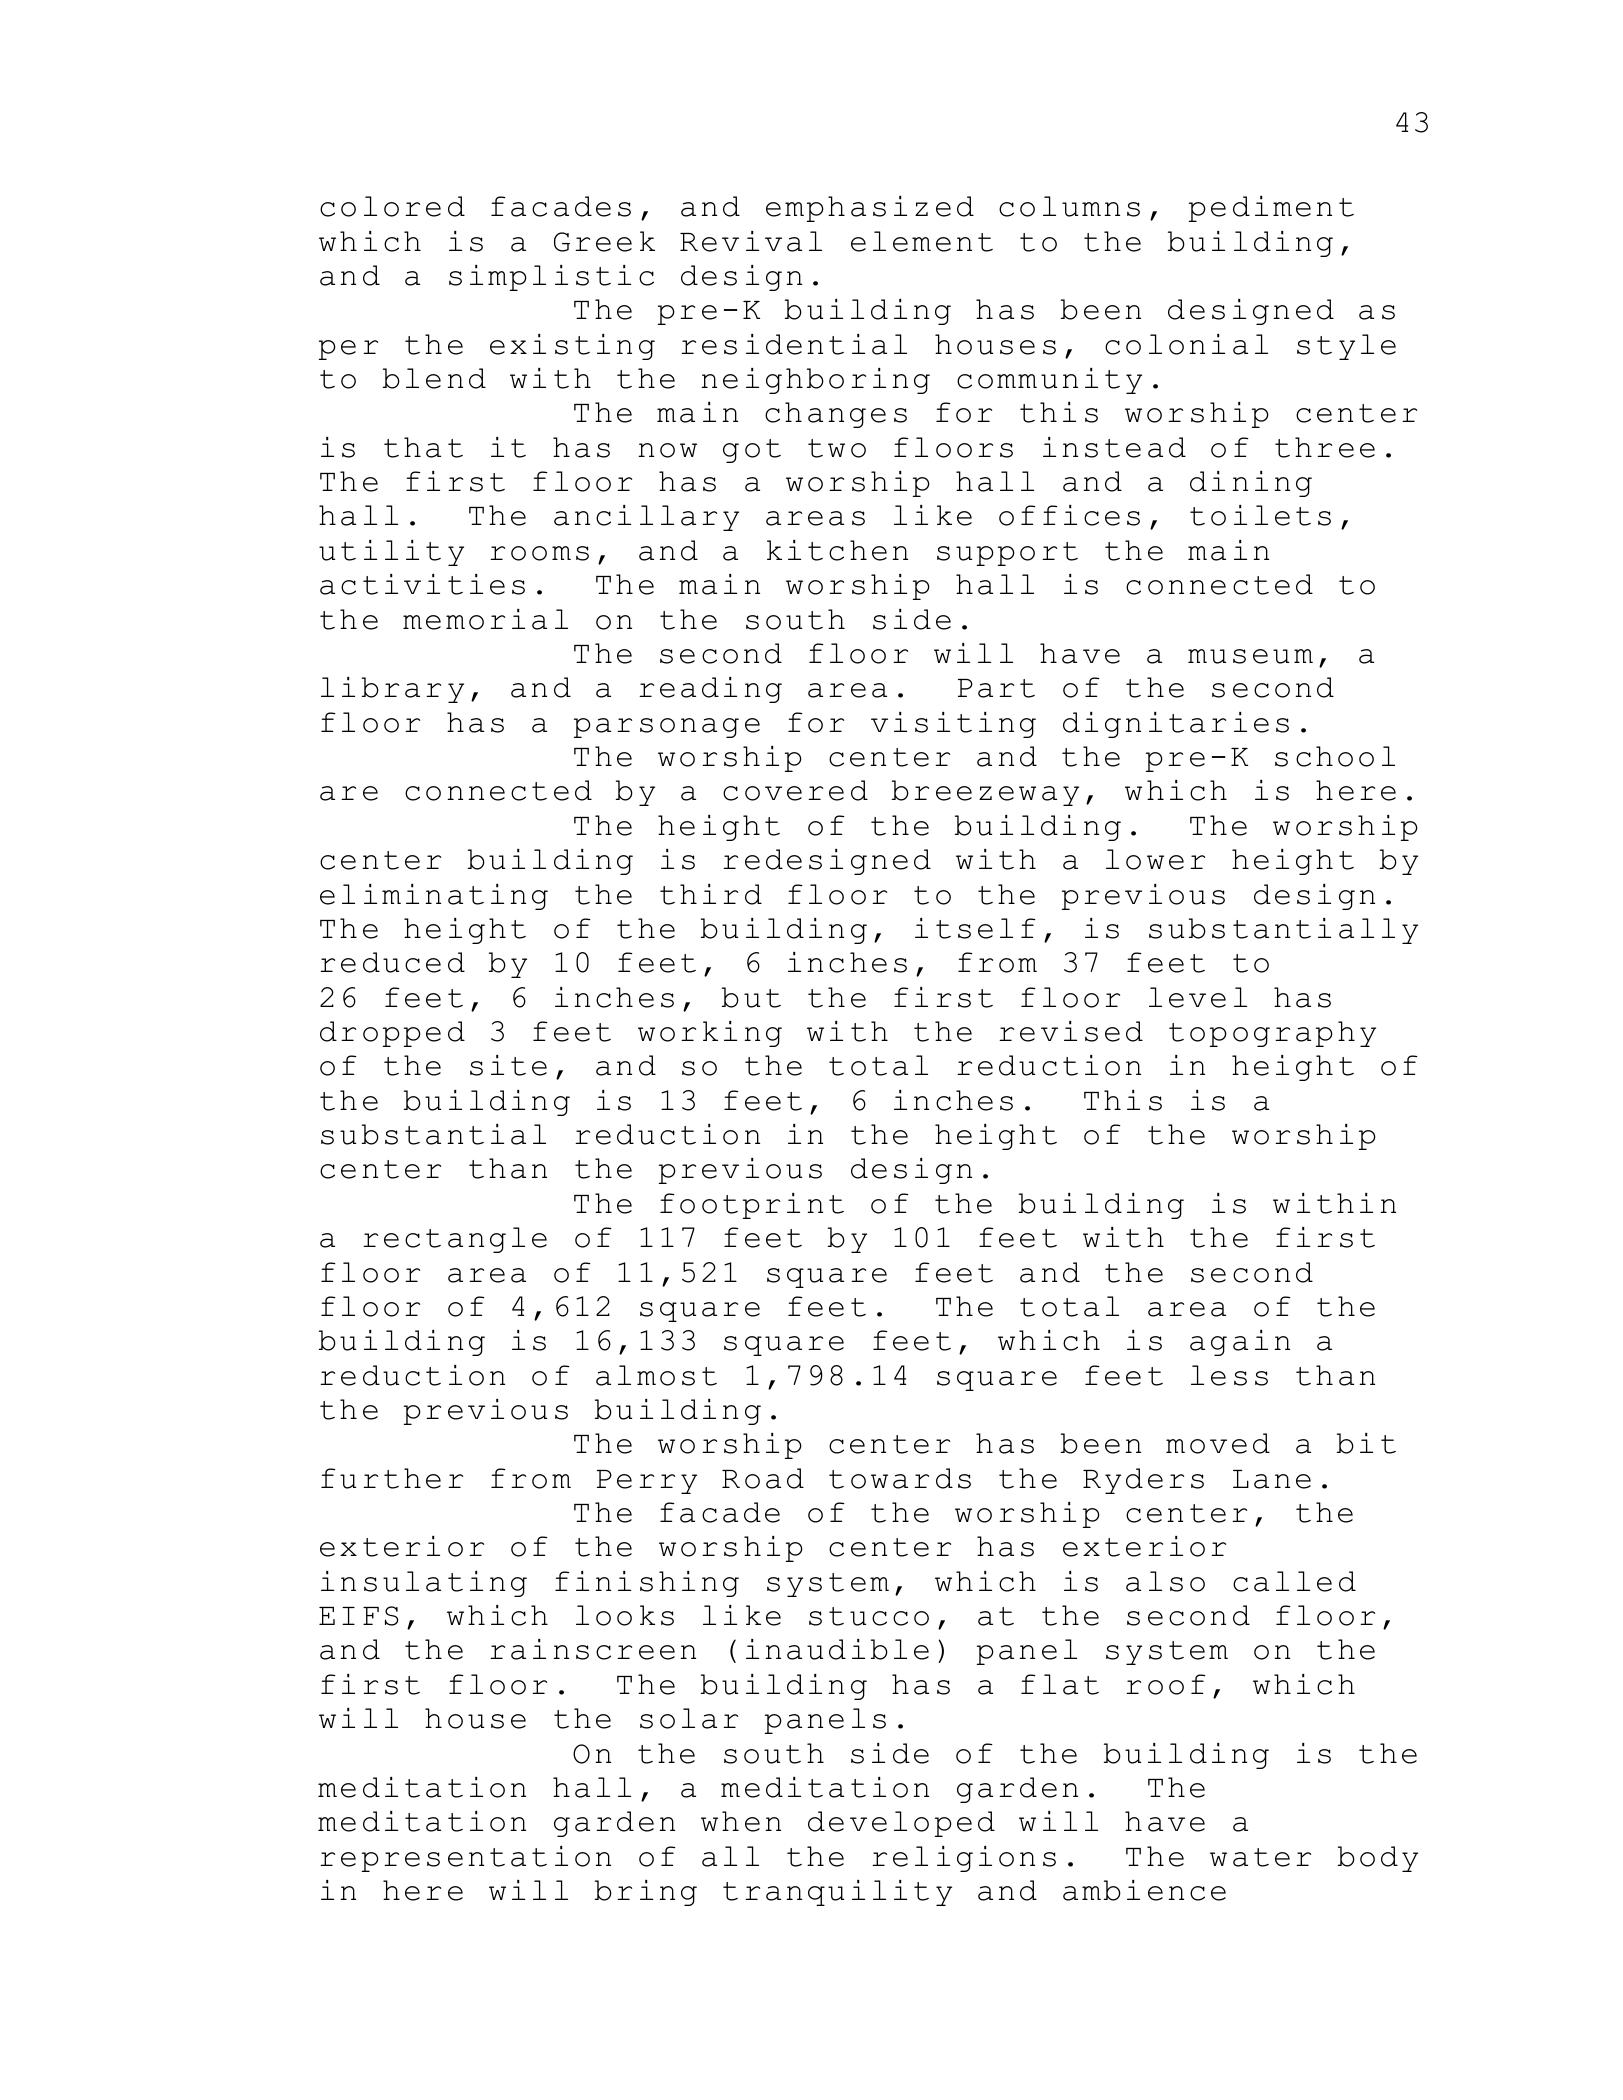 This screenshot has height=2100, width=1623. I want to click on visiting, so click(953, 725).
